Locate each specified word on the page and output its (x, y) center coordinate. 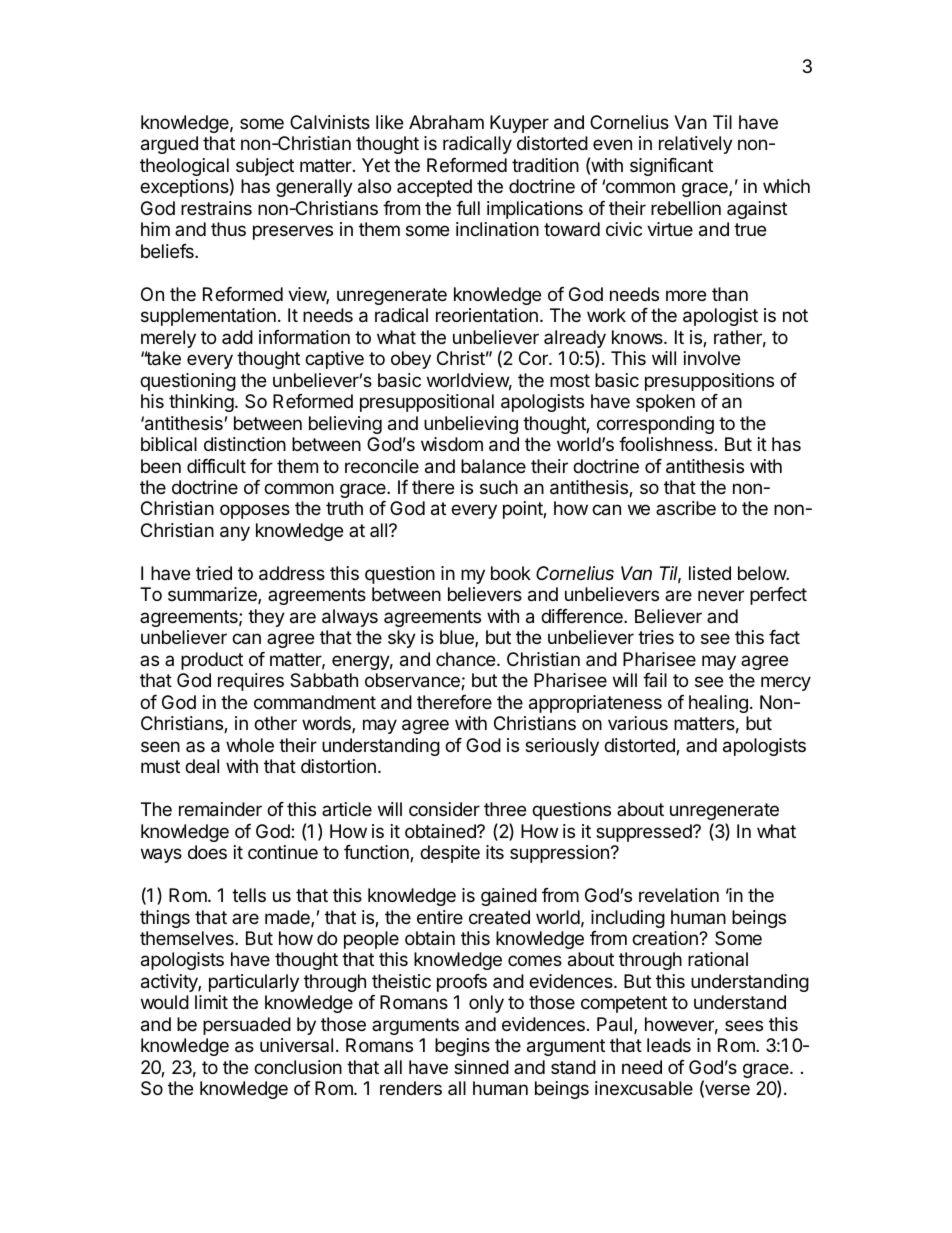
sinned (481, 1067)
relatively (696, 145)
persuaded (247, 1026)
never (721, 595)
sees (744, 1025)
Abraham (446, 122)
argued (169, 145)
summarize (213, 595)
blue (458, 638)
